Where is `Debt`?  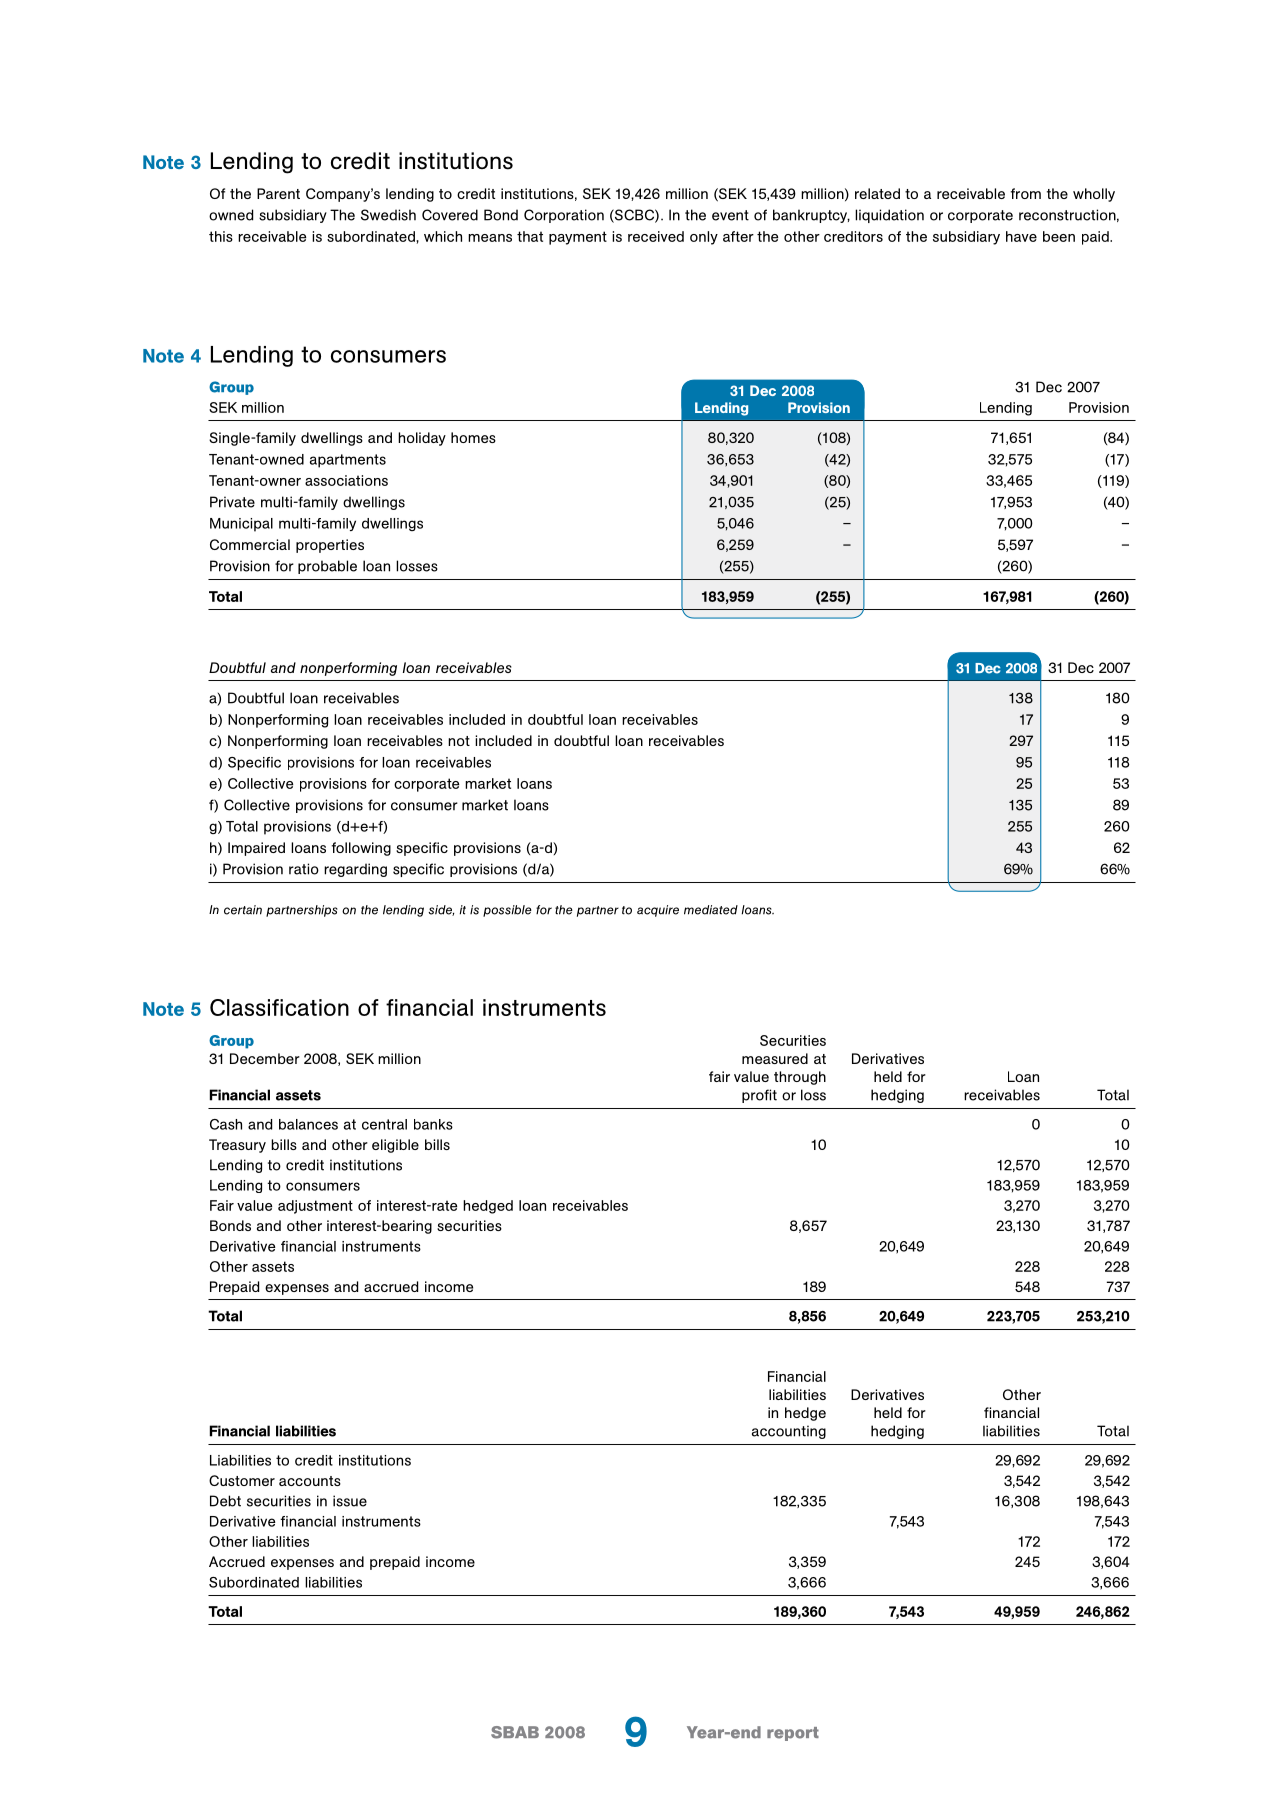
Debt is located at coordinates (225, 1501).
